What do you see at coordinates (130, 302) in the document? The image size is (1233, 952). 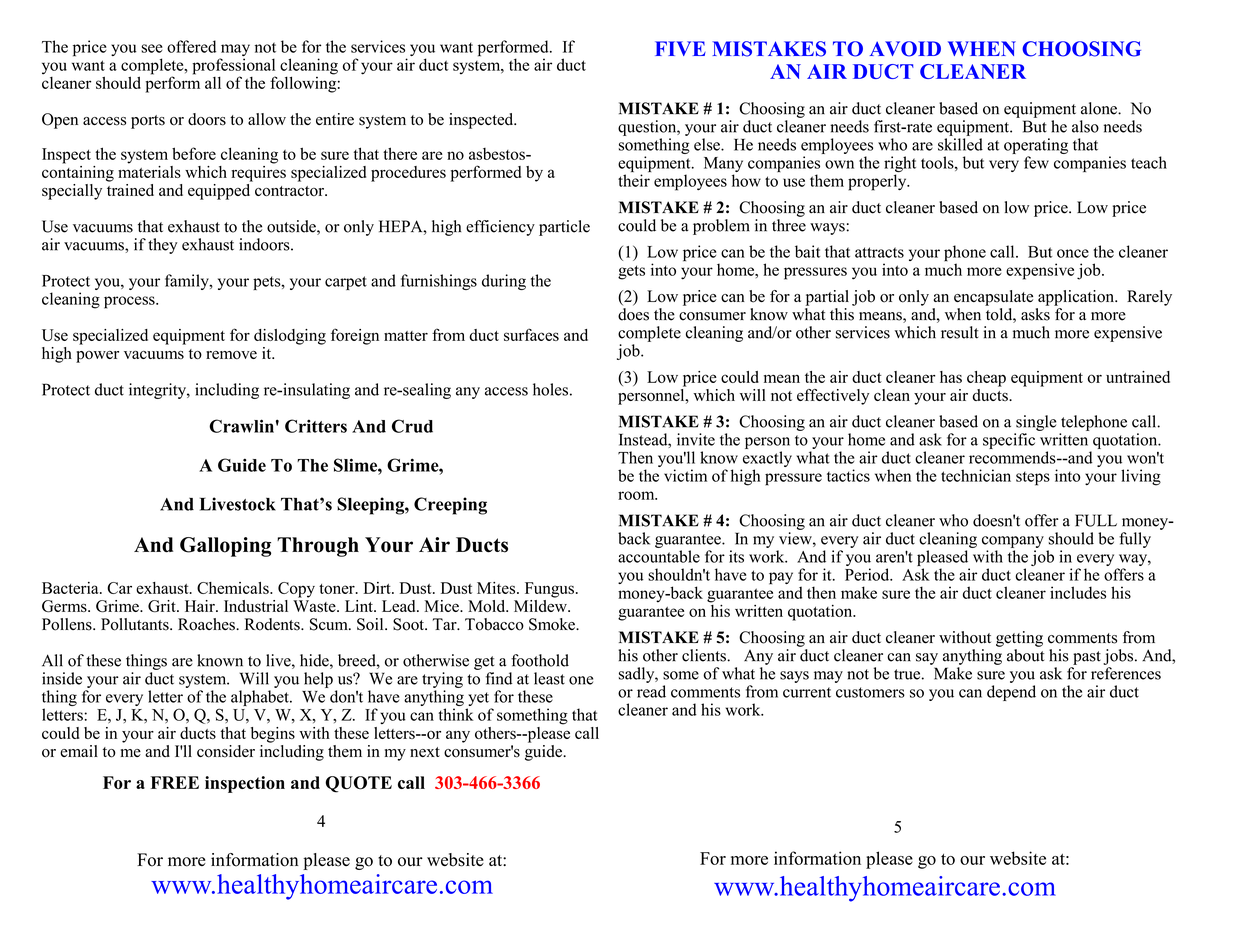 I see `process` at bounding box center [130, 302].
